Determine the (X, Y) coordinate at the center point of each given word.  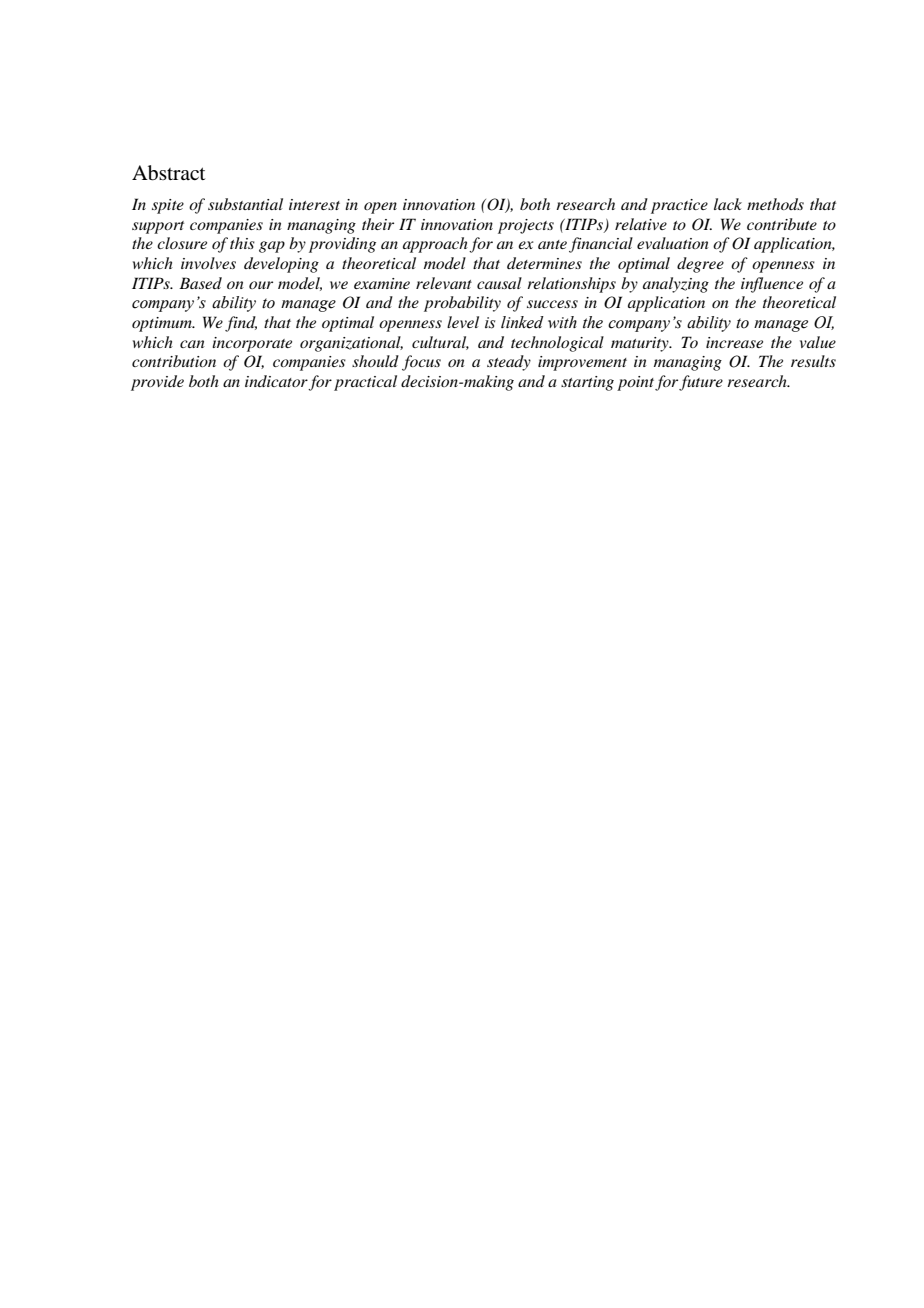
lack (728, 204)
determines (544, 263)
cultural (440, 343)
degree (700, 265)
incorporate (252, 344)
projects (526, 226)
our (261, 285)
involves (208, 263)
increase (734, 342)
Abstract (168, 173)
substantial (245, 204)
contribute (782, 224)
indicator (277, 382)
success (552, 304)
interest (314, 204)
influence (772, 285)
